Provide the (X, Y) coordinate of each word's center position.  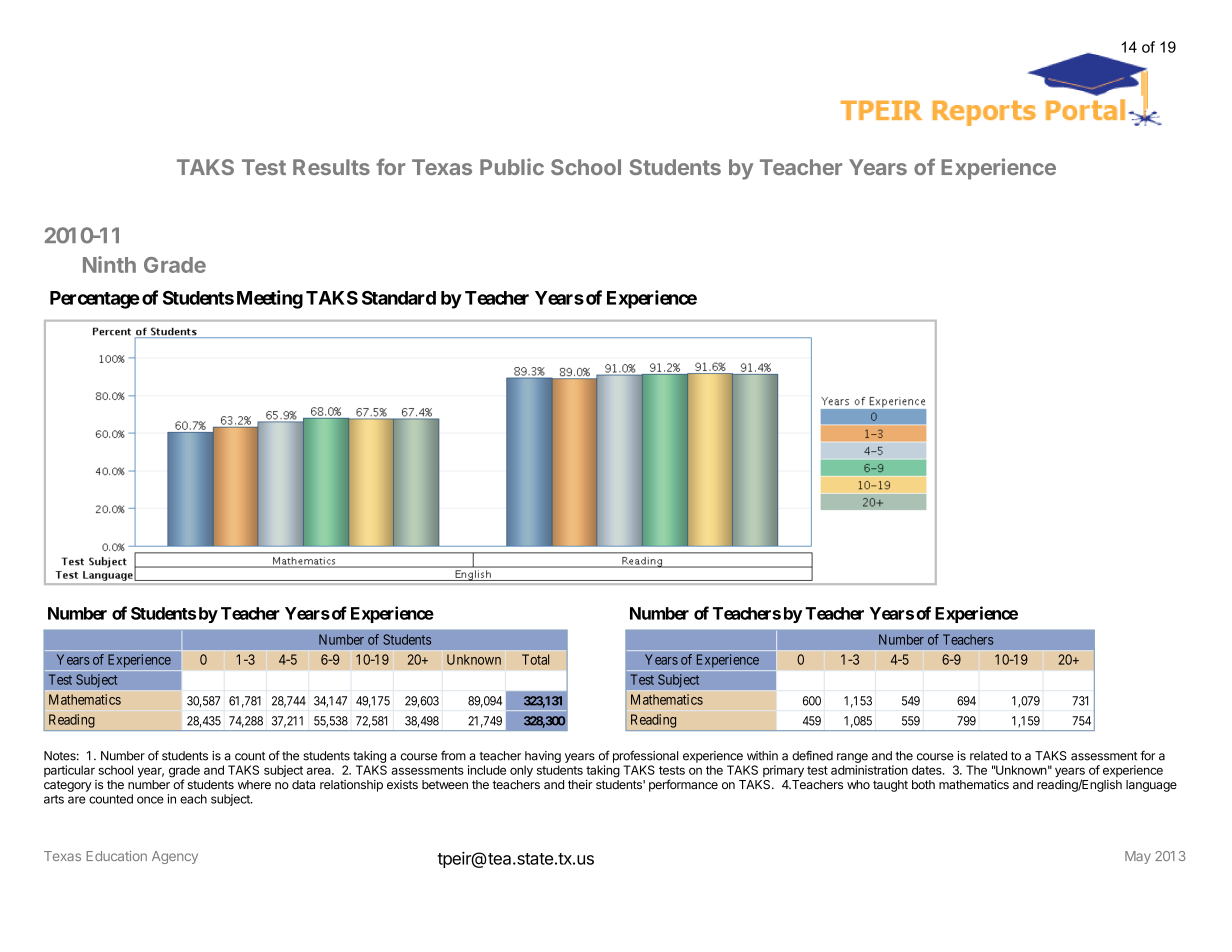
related (988, 756)
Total (535, 659)
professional (645, 756)
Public (512, 166)
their (580, 784)
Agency (175, 857)
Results (331, 167)
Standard (399, 298)
